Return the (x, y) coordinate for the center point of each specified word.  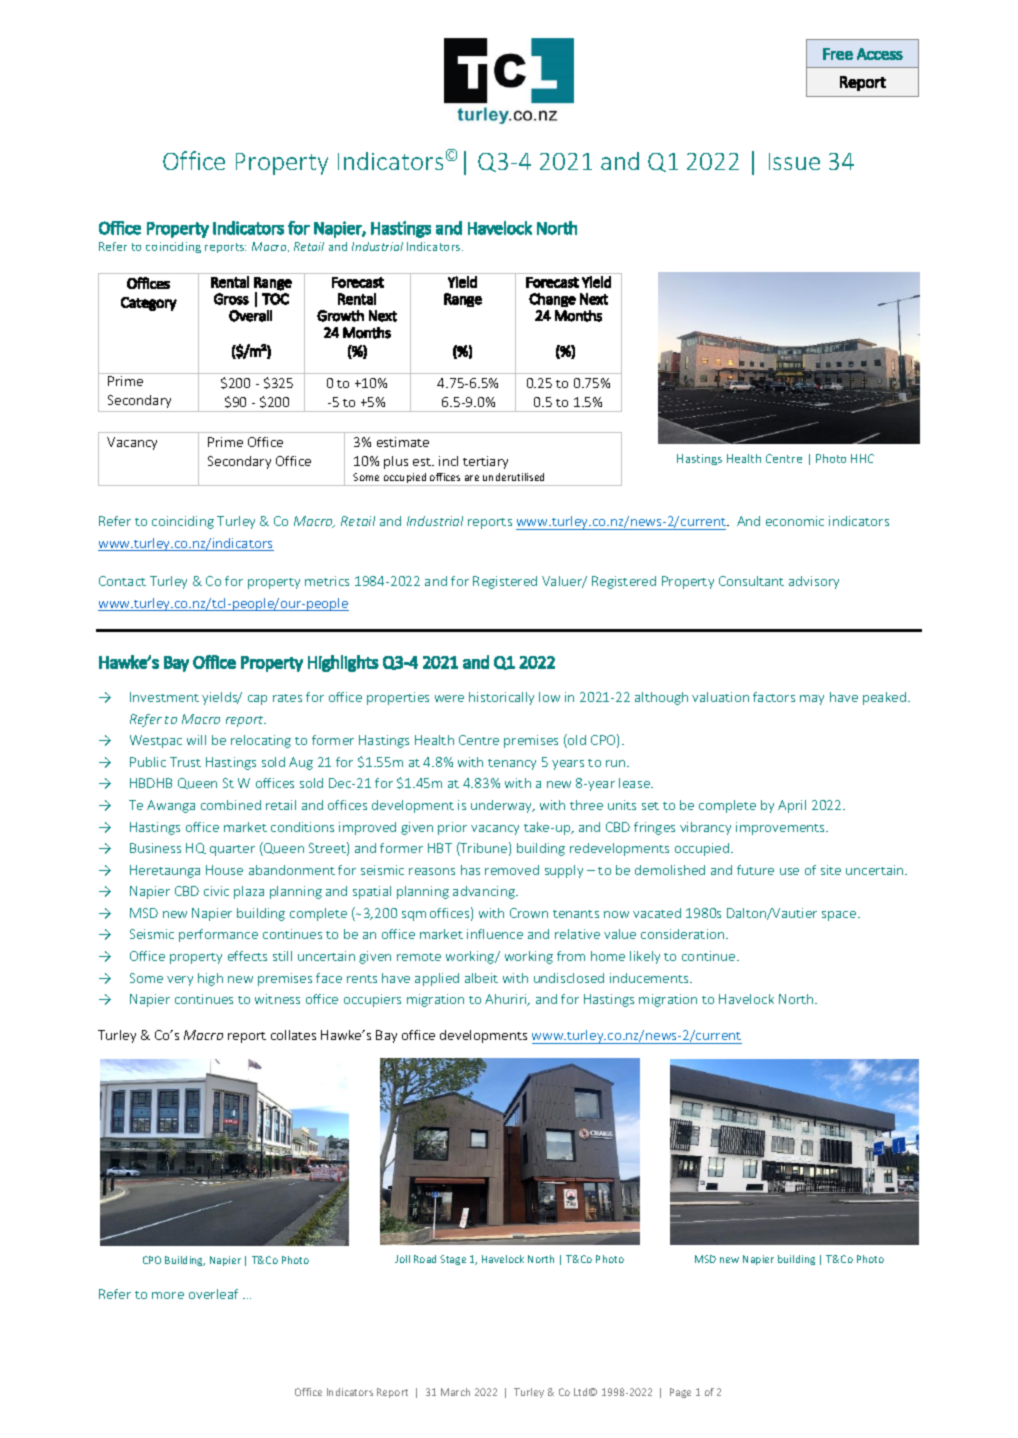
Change (552, 300)
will (196, 740)
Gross (231, 299)
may (812, 700)
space (840, 916)
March (455, 1392)
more (168, 1295)
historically (501, 698)
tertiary (485, 462)
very (180, 981)
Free (838, 54)
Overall (250, 316)
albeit (481, 978)
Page (680, 1393)
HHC (862, 458)
